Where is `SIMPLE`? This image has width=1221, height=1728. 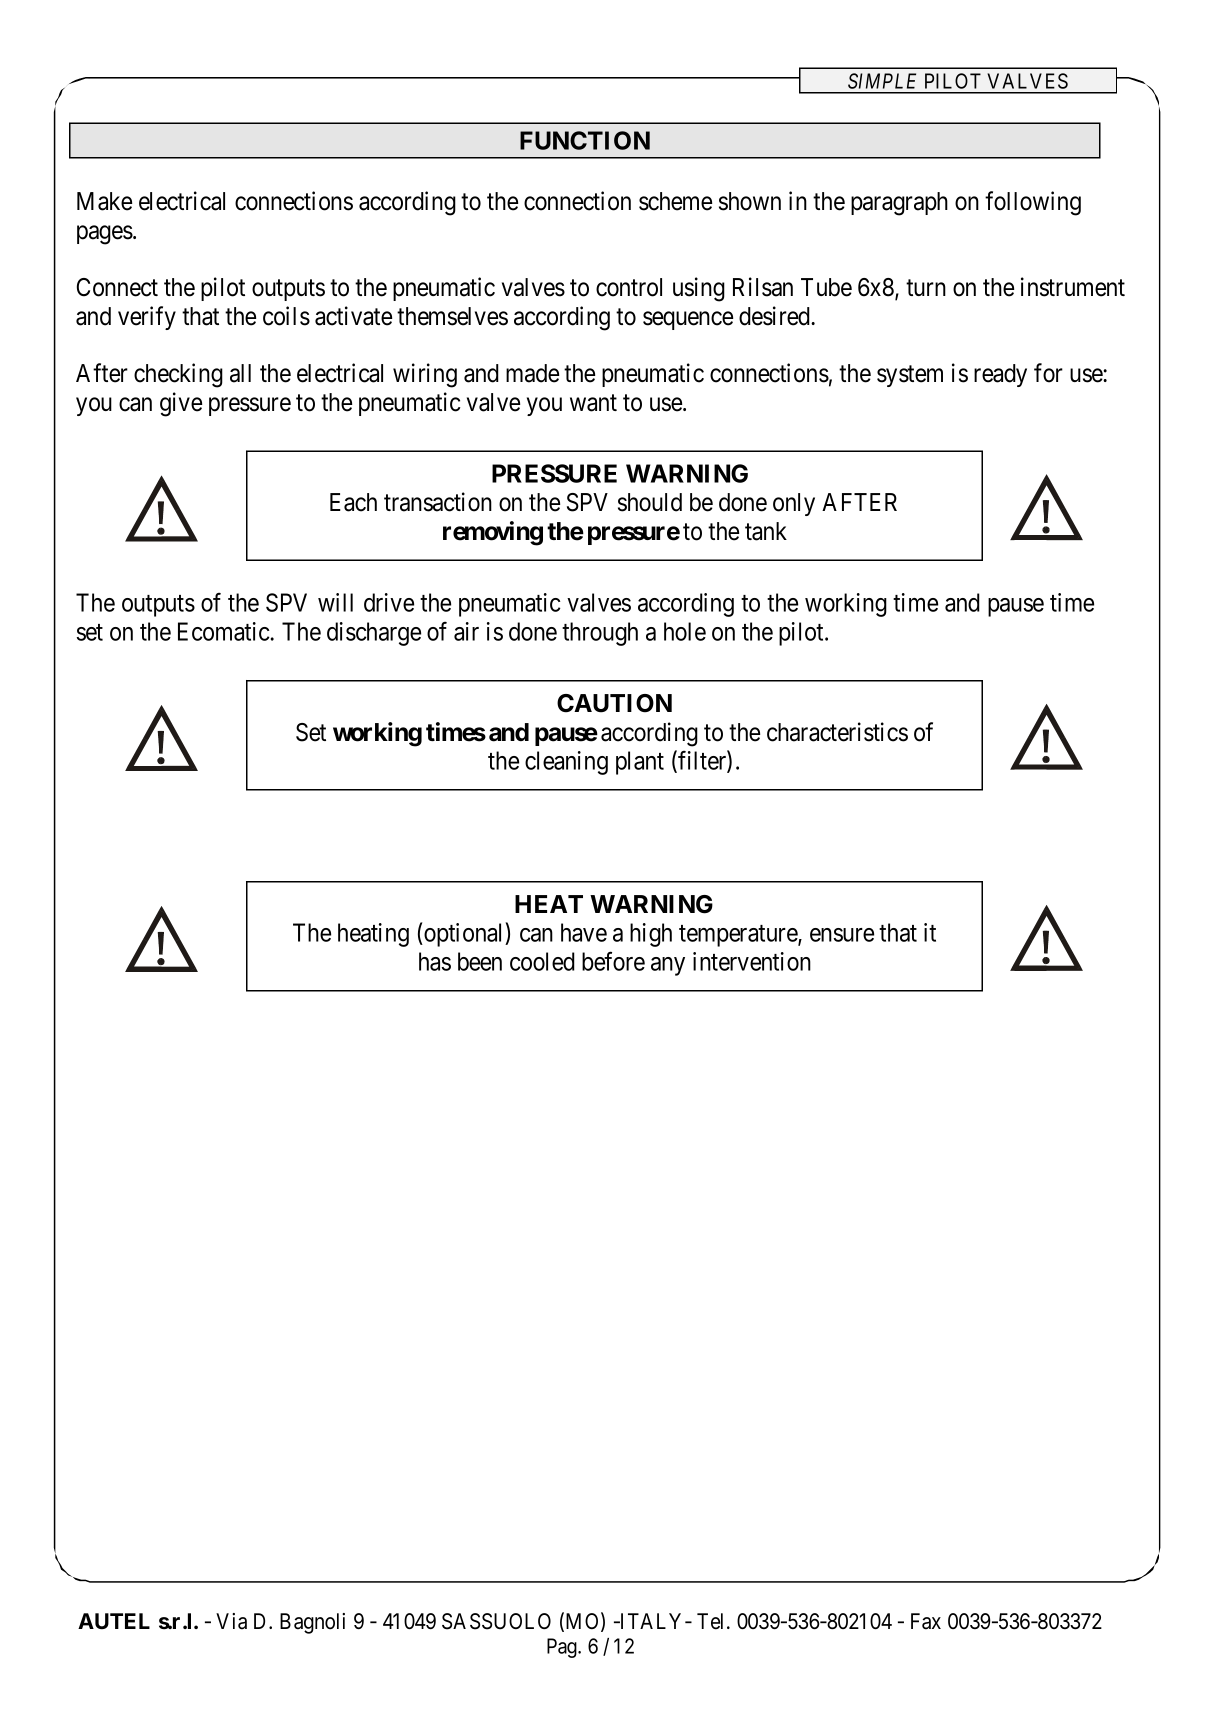 SIMPLE is located at coordinates (882, 81).
